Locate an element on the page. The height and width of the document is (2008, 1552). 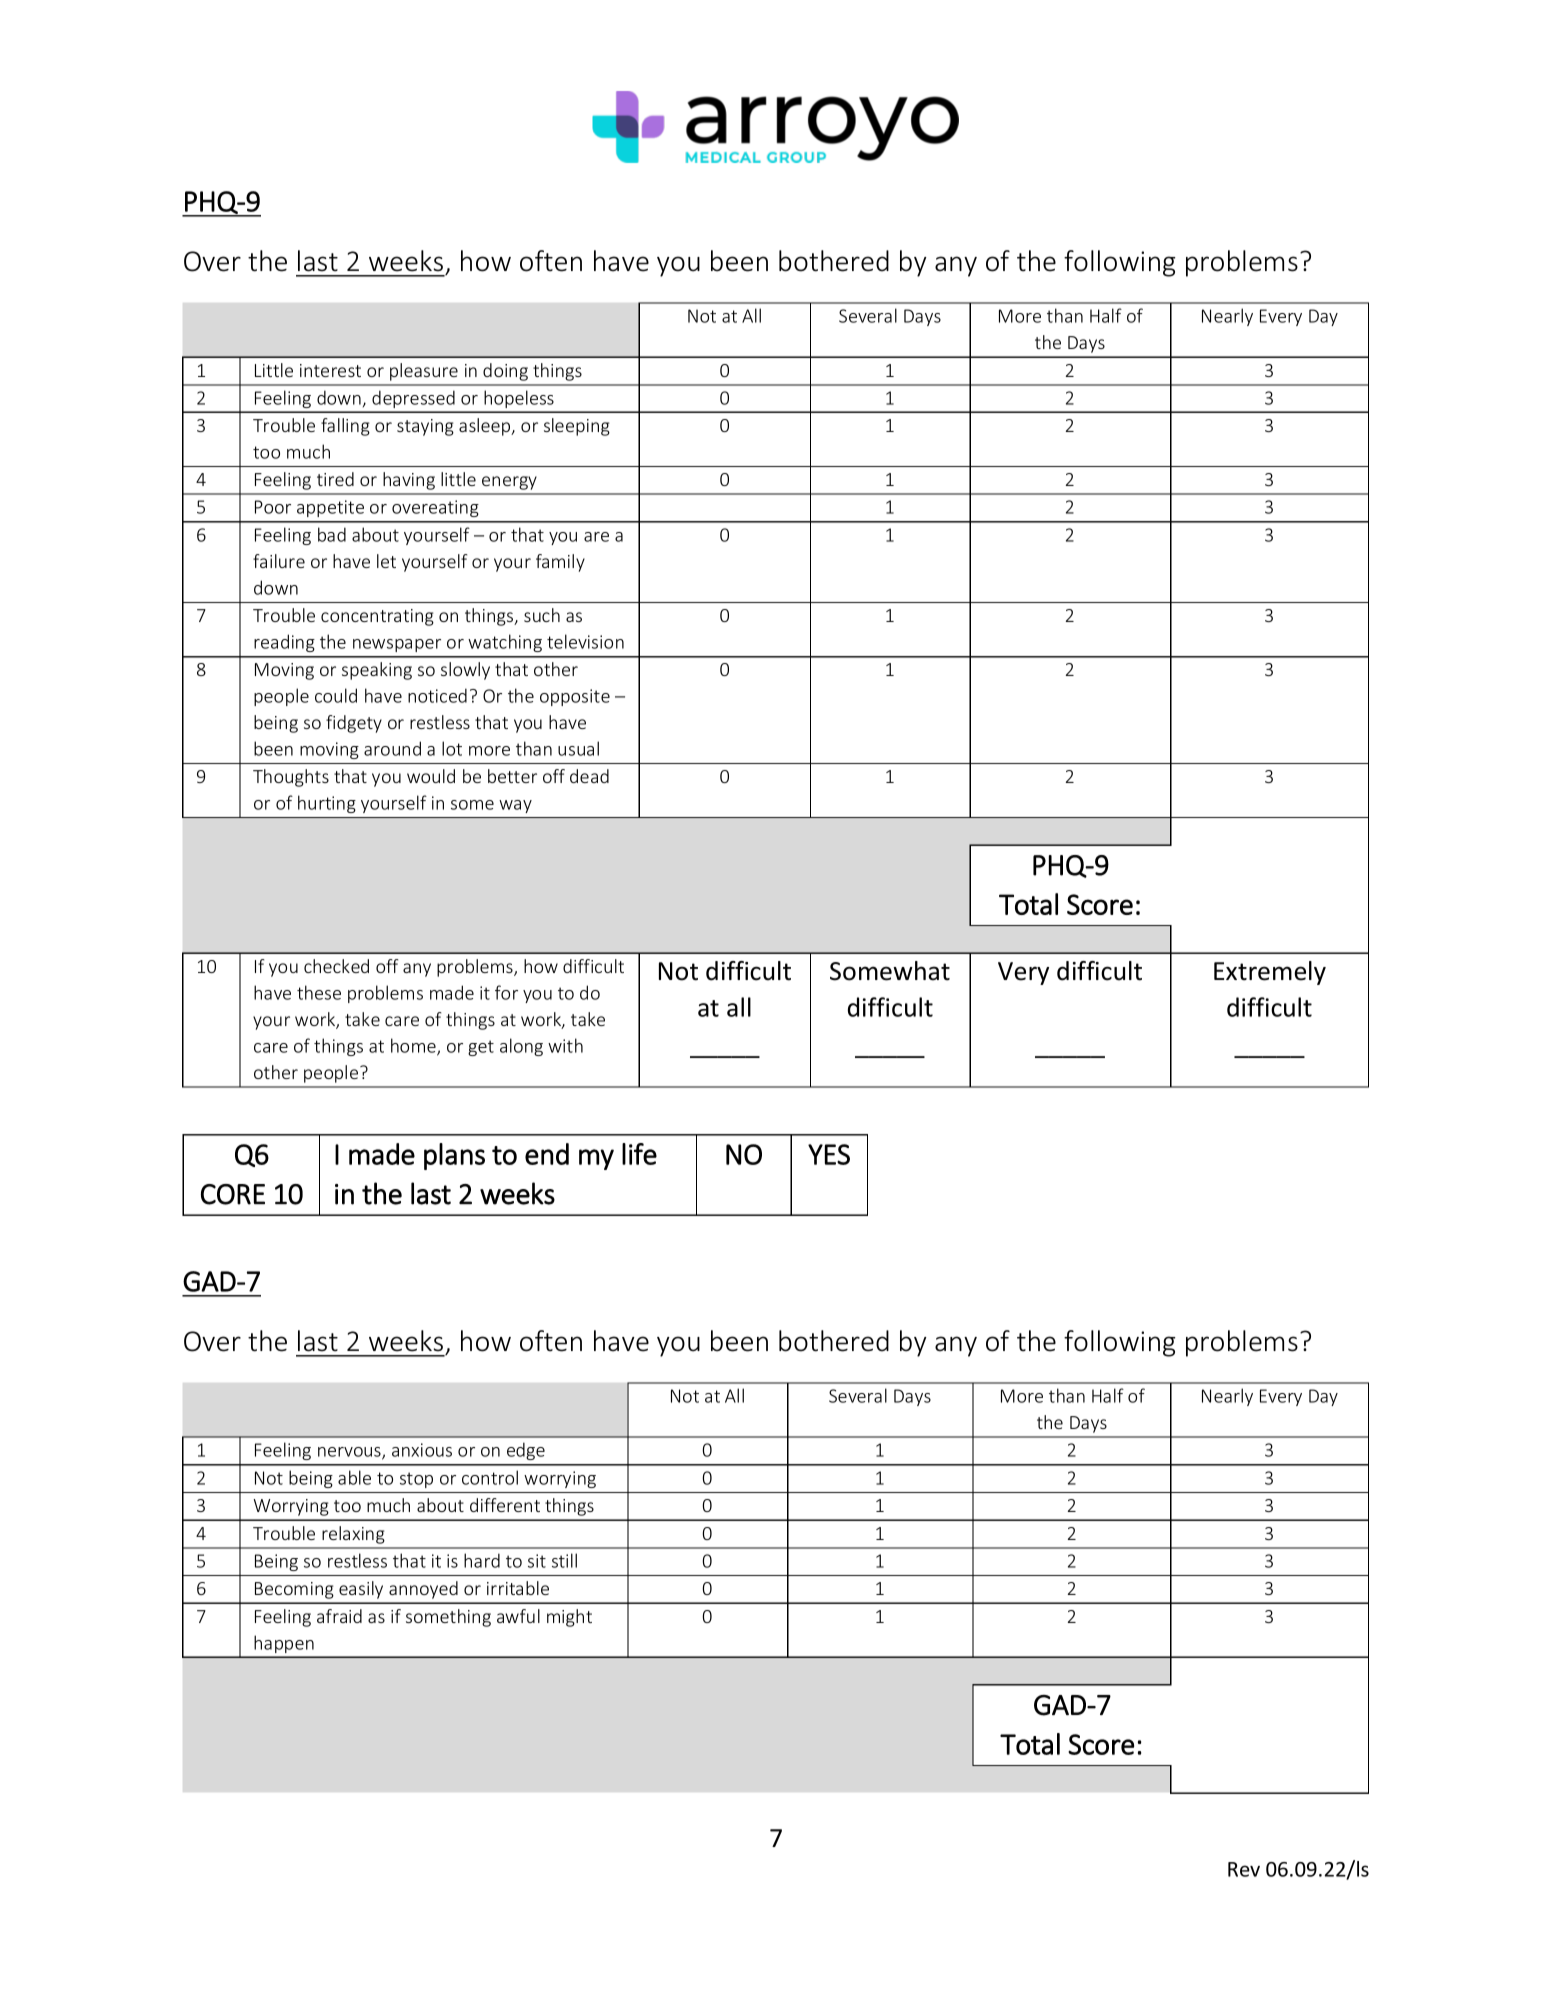
might is located at coordinates (569, 1618).
